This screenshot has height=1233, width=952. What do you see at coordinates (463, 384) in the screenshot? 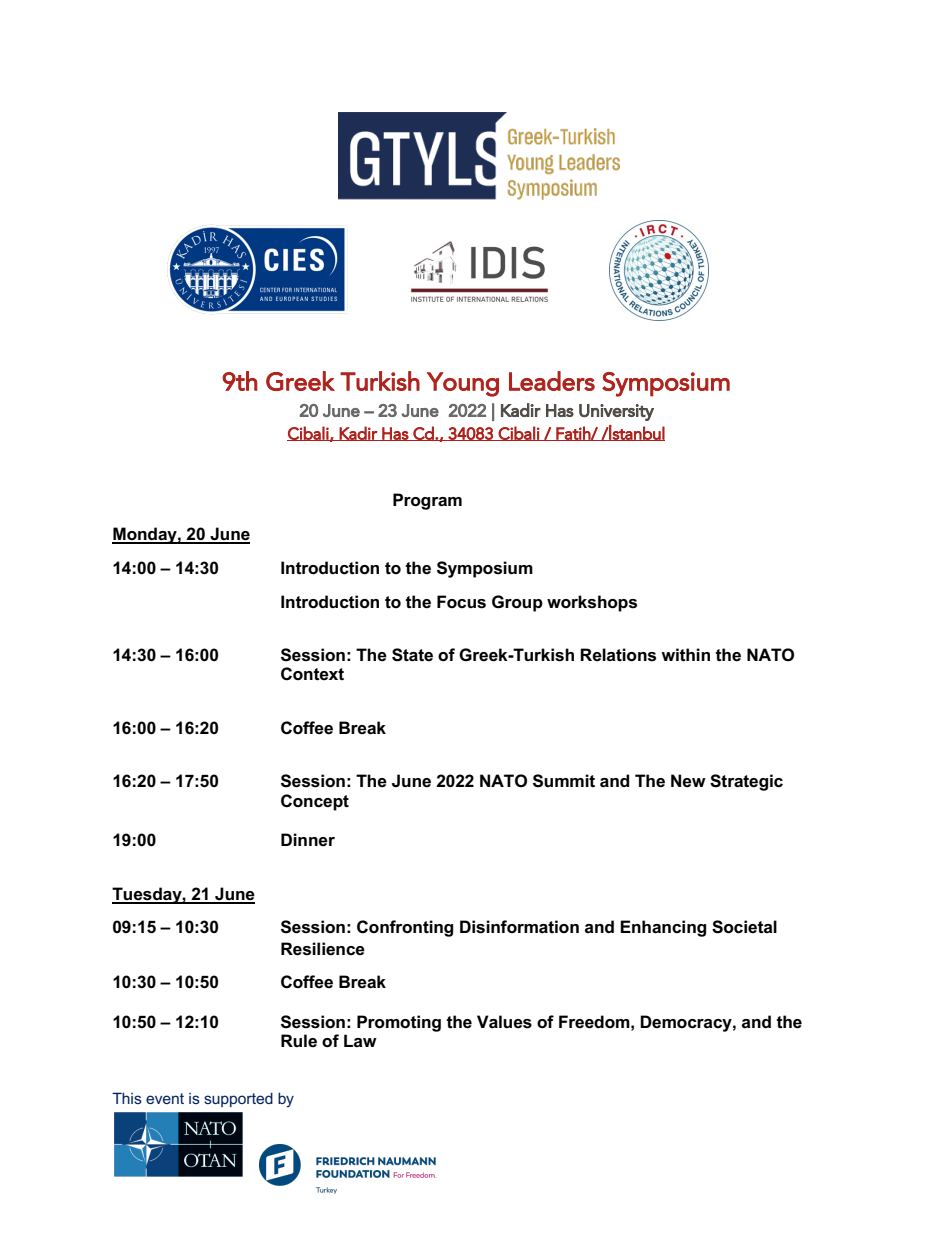
I see `Young` at bounding box center [463, 384].
